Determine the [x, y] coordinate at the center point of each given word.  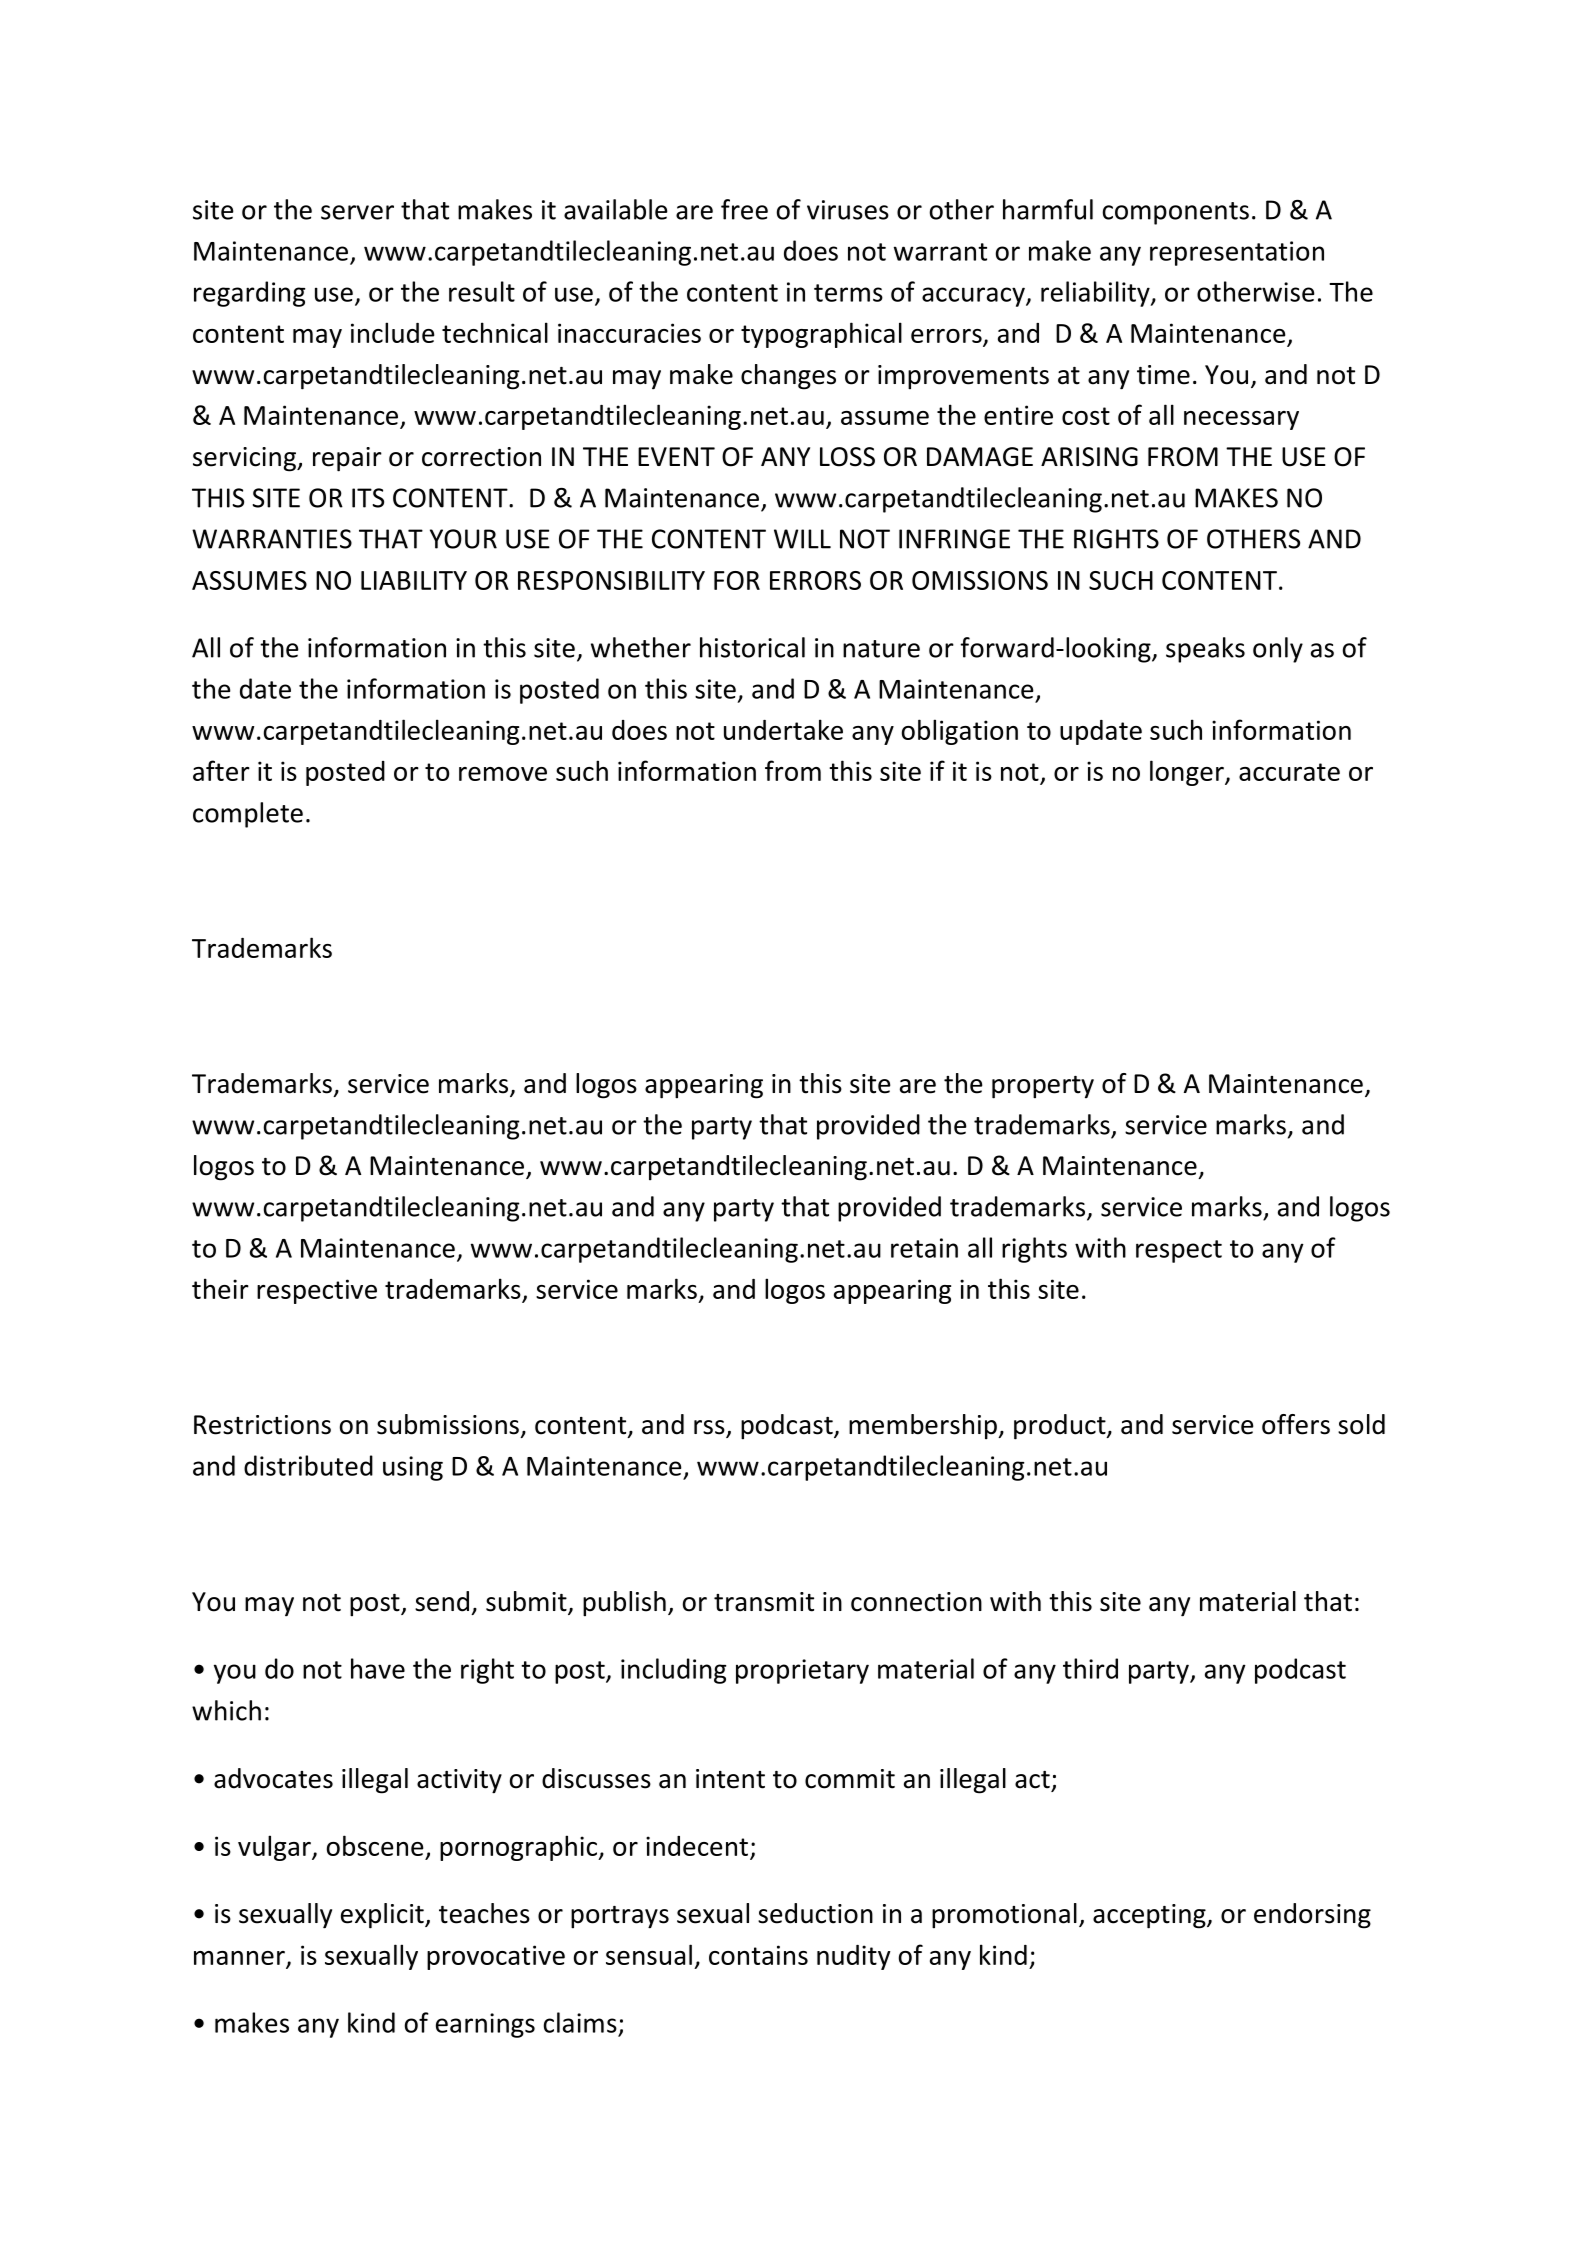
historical [752, 647]
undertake [783, 729]
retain [924, 1248]
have [378, 1668]
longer [1188, 773]
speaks [1205, 650]
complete [248, 815]
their [220, 1288]
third [1090, 1668]
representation [1237, 253]
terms [848, 293]
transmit [764, 1602]
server [357, 212]
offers [1296, 1424]
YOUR [463, 539]
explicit [383, 1916]
